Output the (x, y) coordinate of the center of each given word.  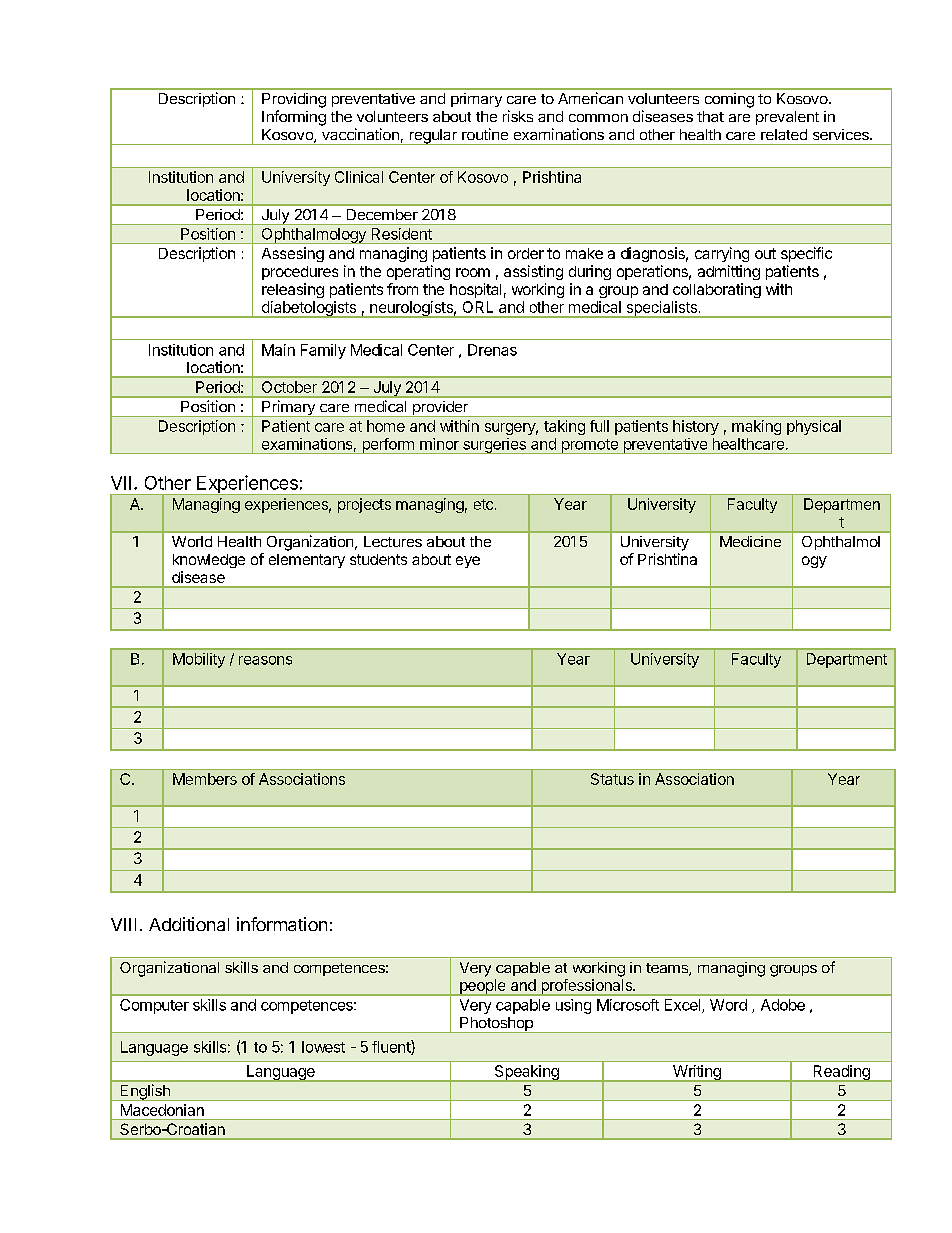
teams (668, 969)
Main (278, 350)
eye (468, 562)
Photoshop (496, 1025)
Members (205, 779)
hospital (475, 290)
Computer (154, 1006)
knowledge (209, 561)
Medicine (750, 541)
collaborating (717, 290)
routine (485, 134)
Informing (294, 118)
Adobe (783, 1005)
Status (612, 779)
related (784, 134)
